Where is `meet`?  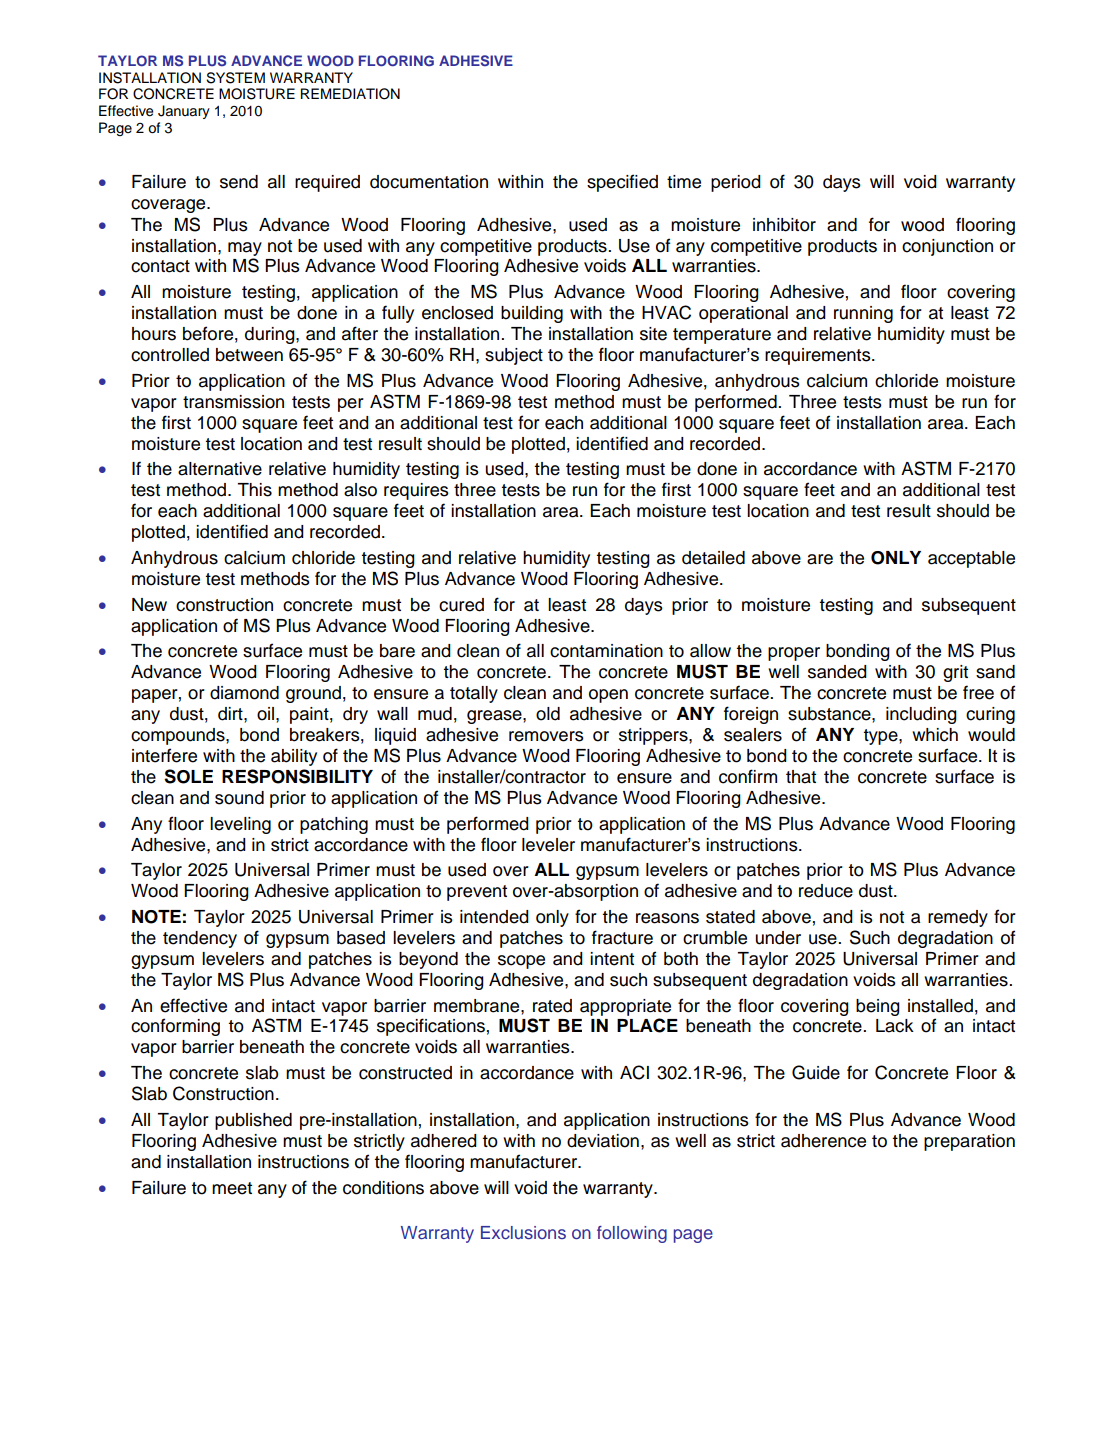
meet is located at coordinates (232, 1188).
